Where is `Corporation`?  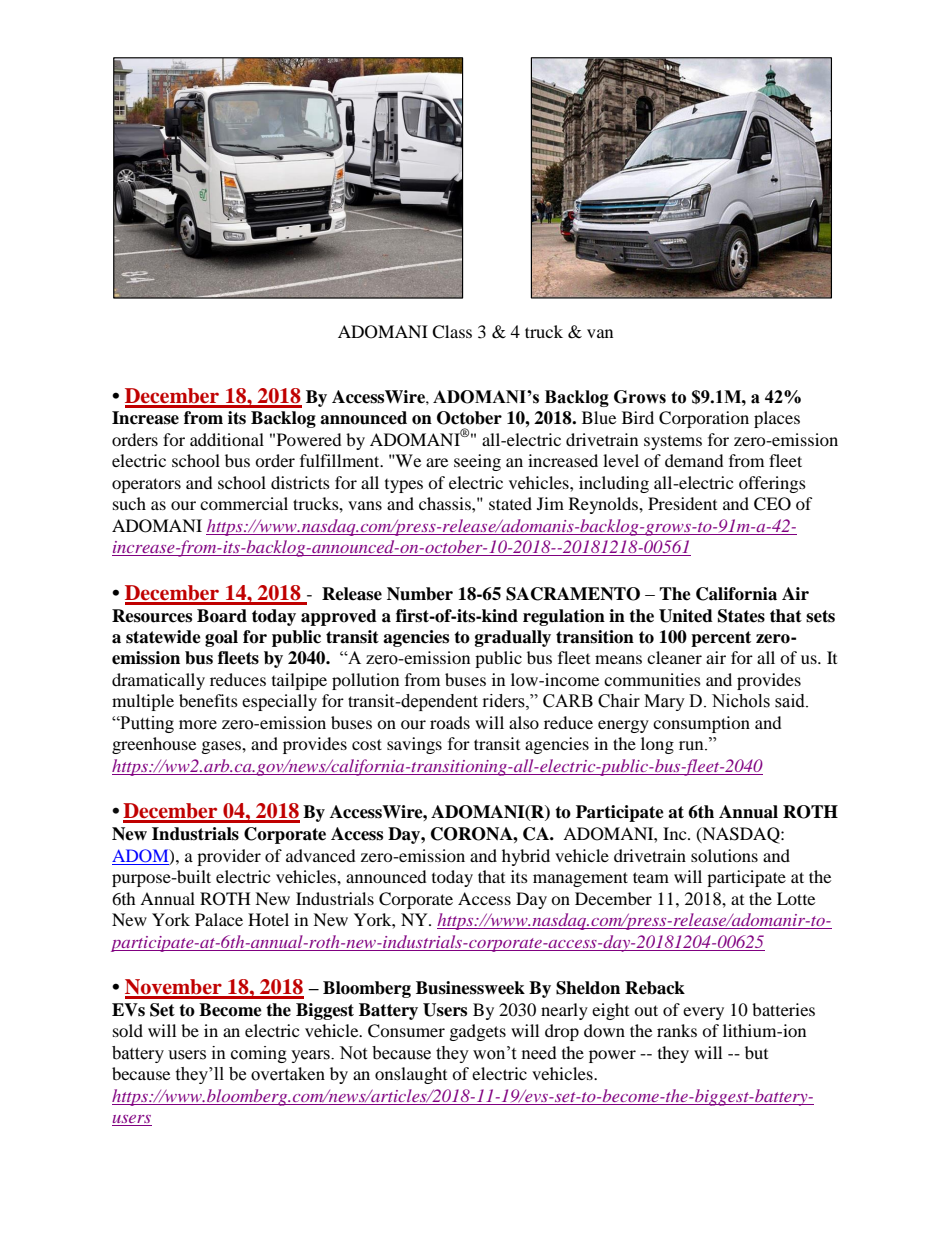 Corporation is located at coordinates (704, 419).
